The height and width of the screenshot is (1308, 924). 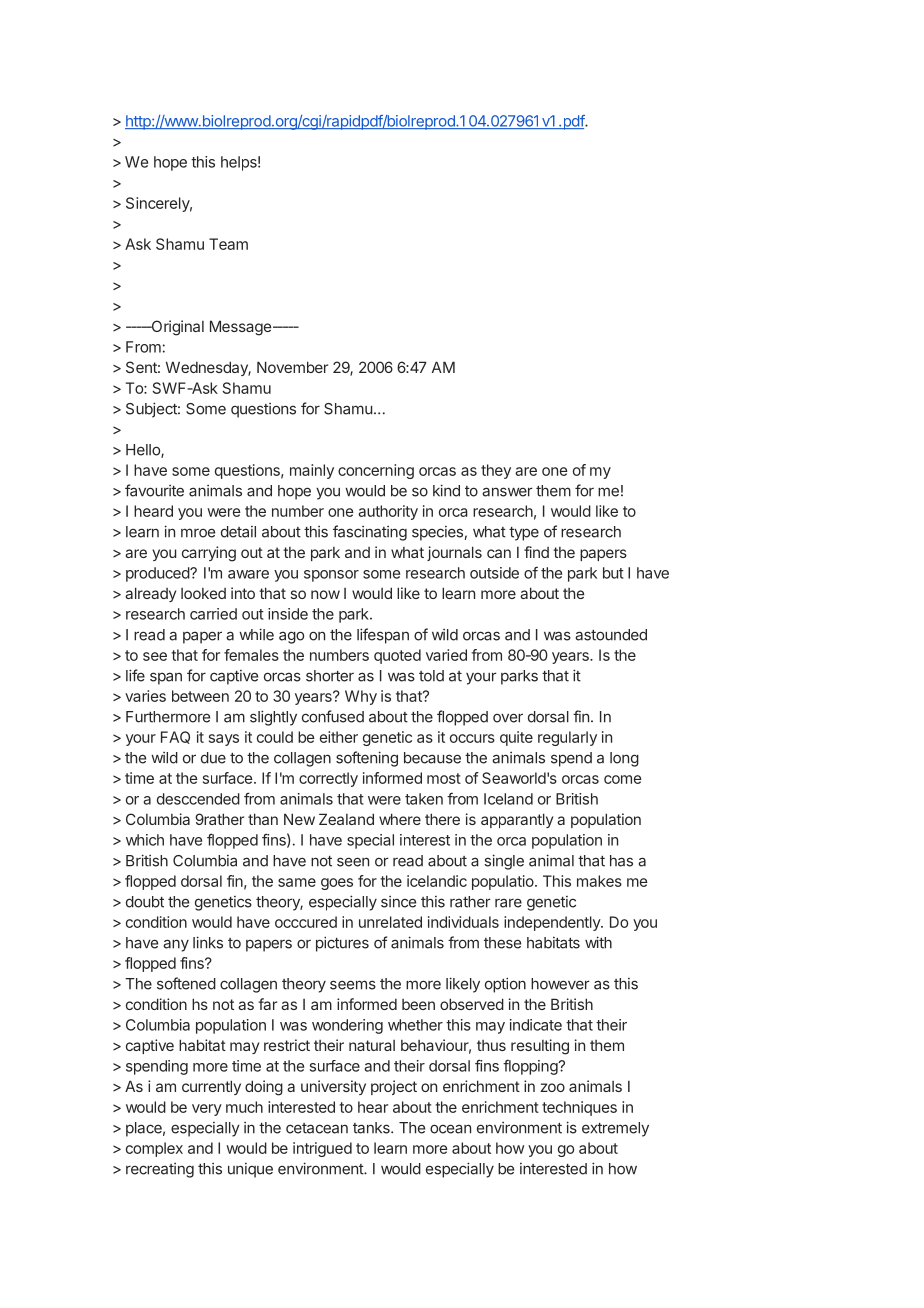 I want to click on very, so click(x=207, y=1110).
